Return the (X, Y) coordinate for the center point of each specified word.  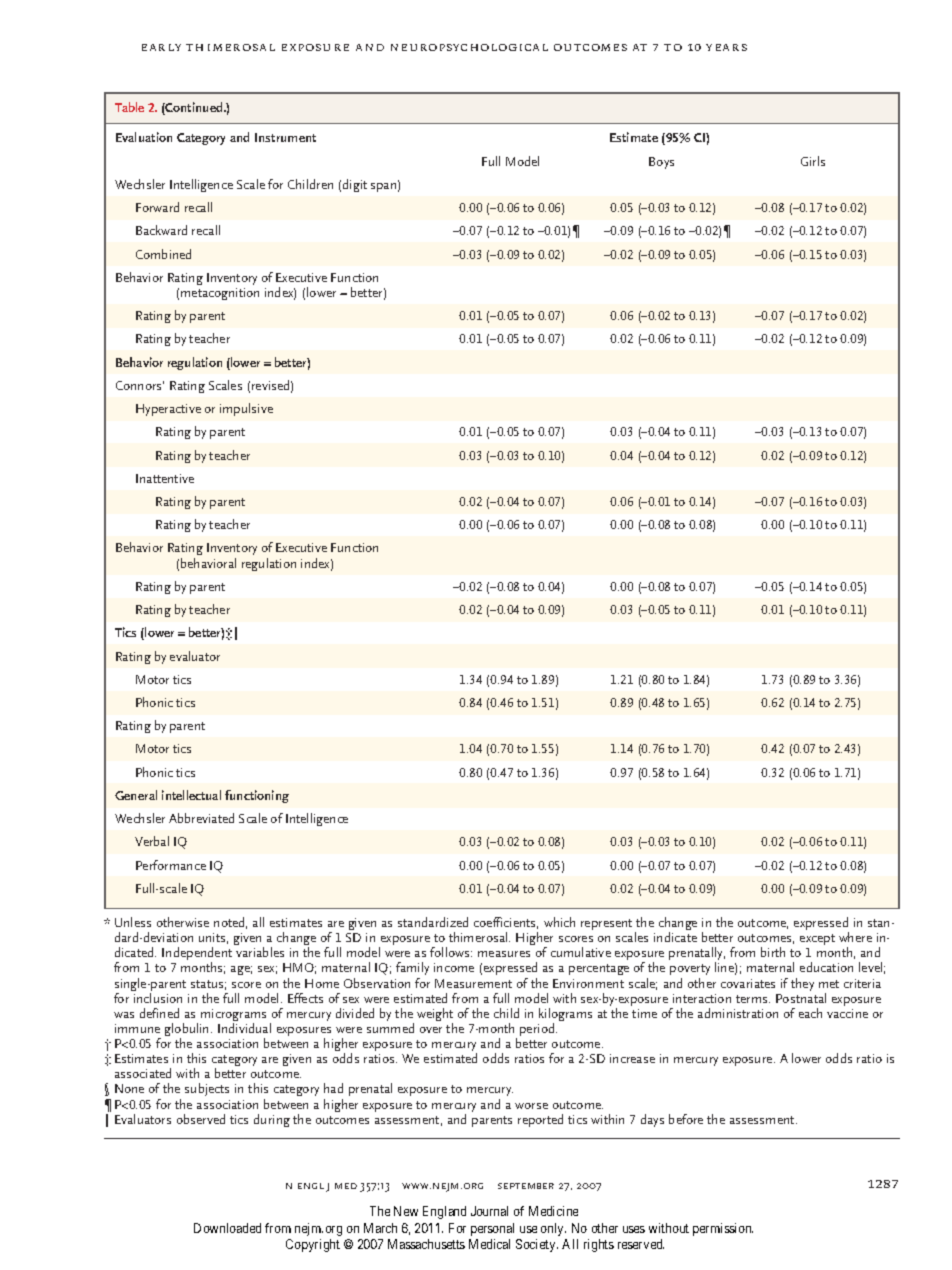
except (817, 939)
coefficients (506, 923)
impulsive (246, 409)
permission (723, 1229)
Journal (489, 1211)
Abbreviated (201, 818)
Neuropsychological (469, 47)
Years (726, 47)
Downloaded (227, 1228)
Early (161, 47)
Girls (813, 161)
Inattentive (165, 478)
